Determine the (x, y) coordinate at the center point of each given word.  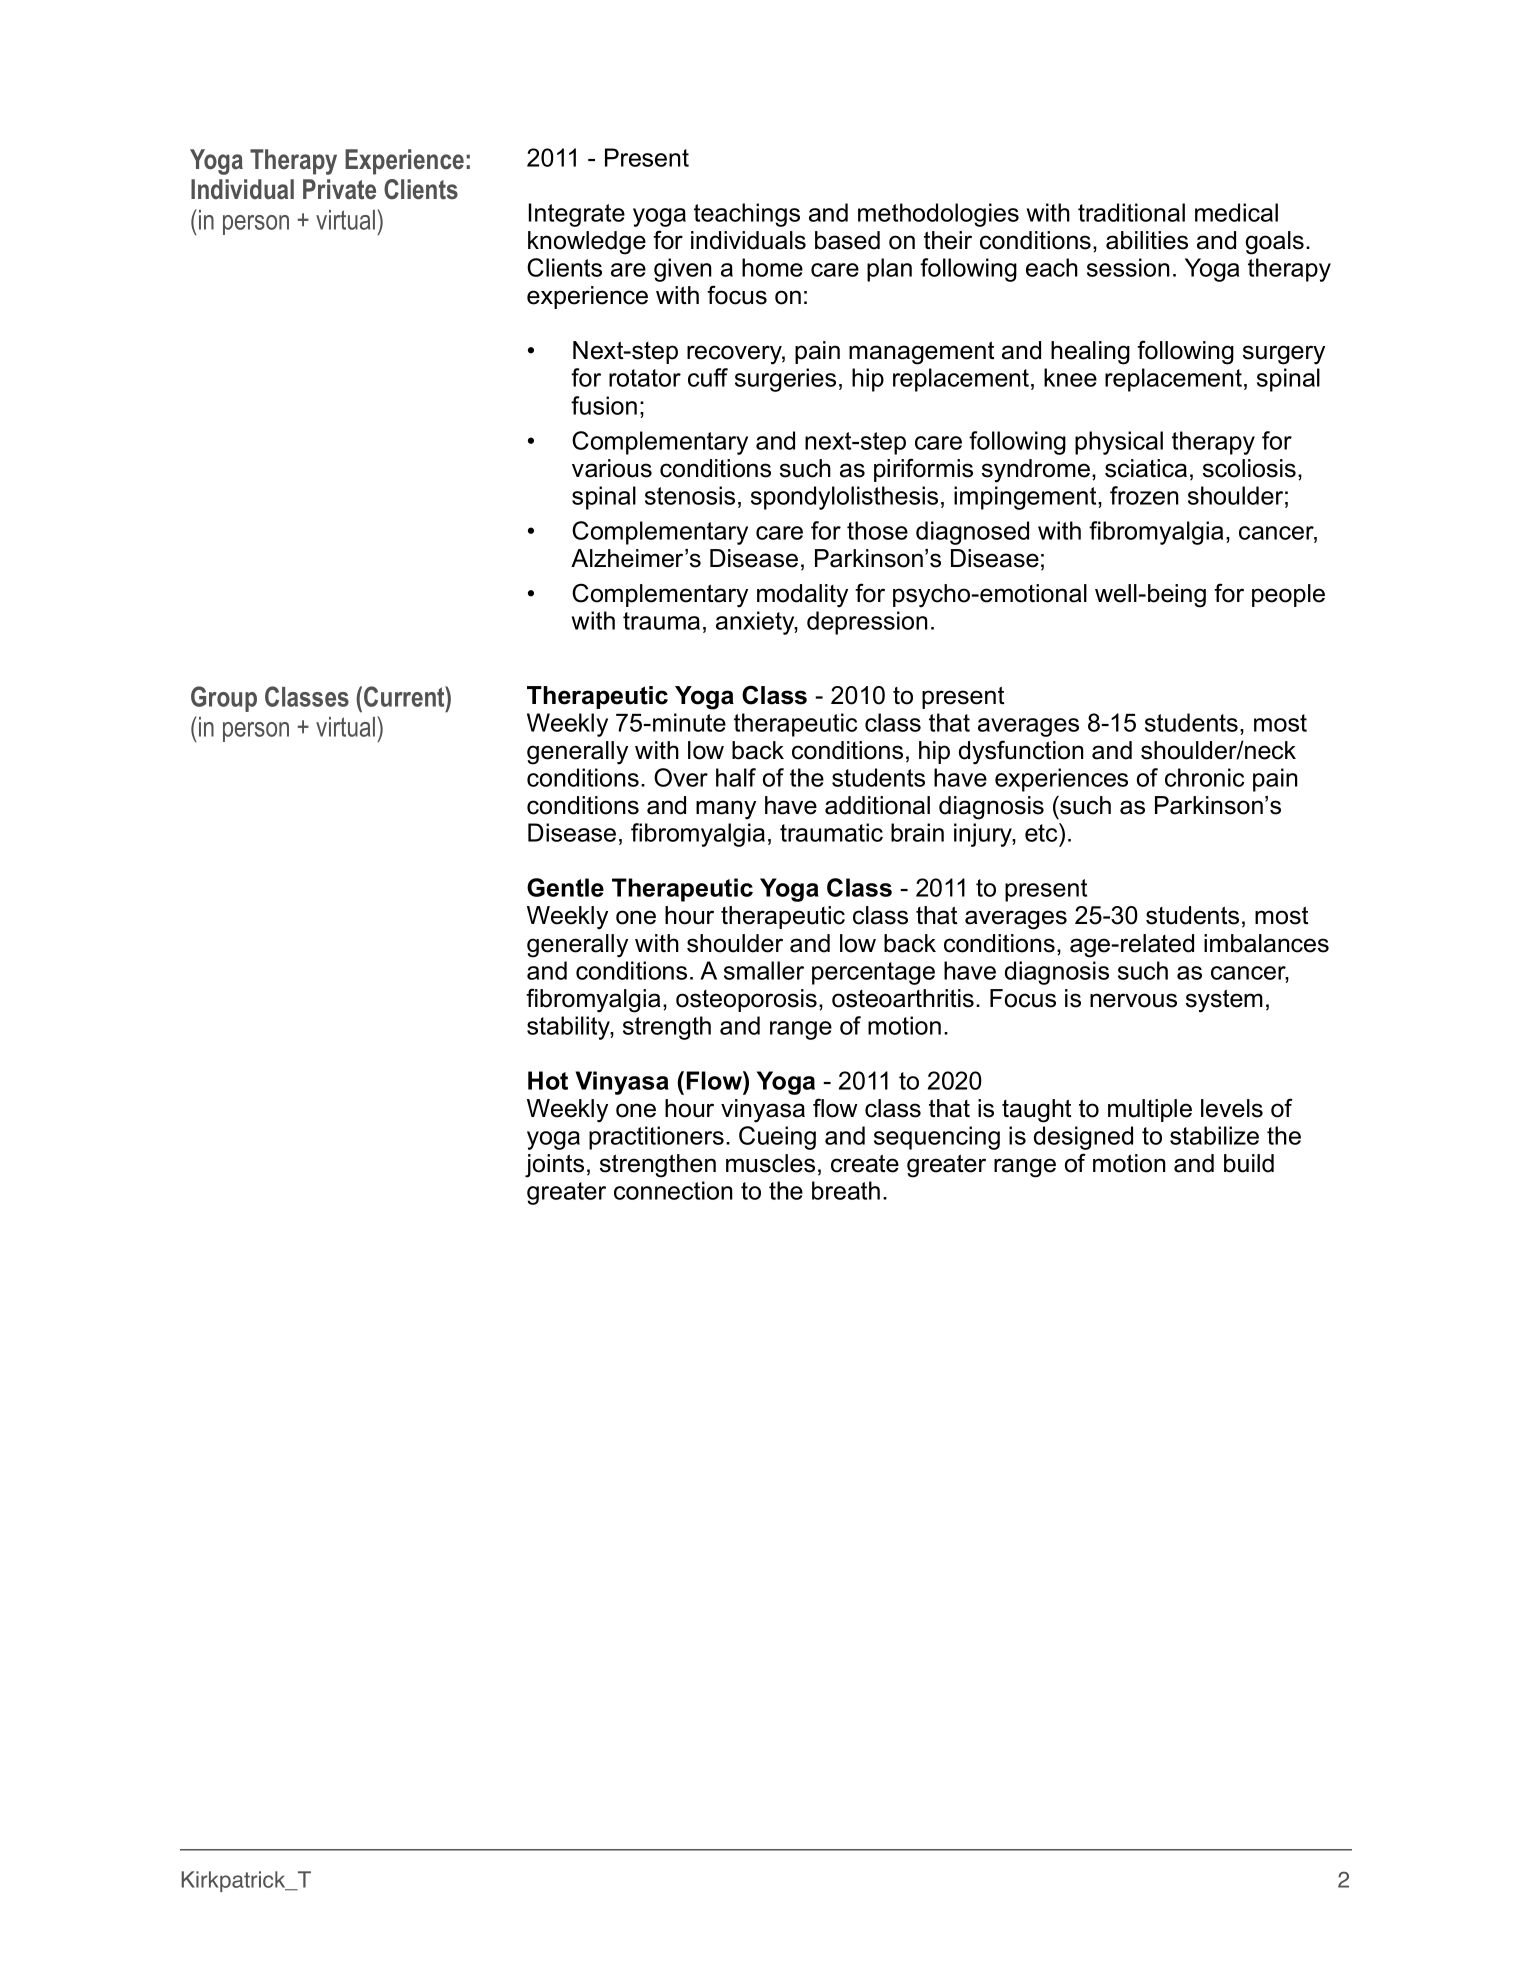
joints (554, 1166)
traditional (1131, 212)
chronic (1204, 777)
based (847, 240)
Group (224, 699)
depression (867, 623)
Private (339, 189)
